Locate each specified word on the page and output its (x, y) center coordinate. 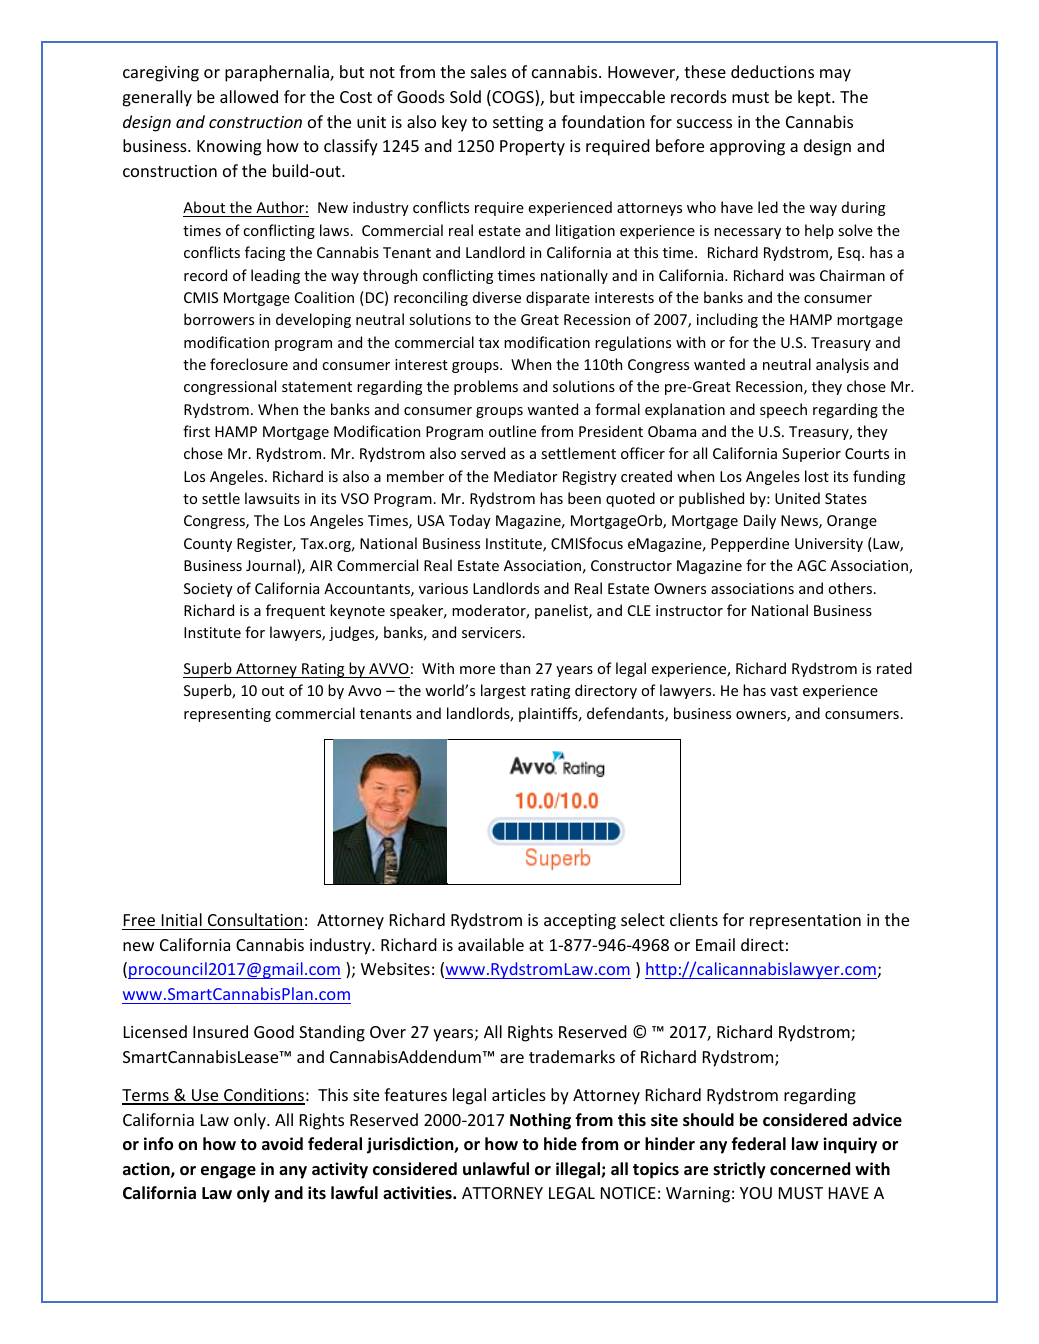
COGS (513, 98)
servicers (493, 632)
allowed (249, 96)
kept (815, 98)
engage (228, 1172)
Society (208, 590)
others (851, 588)
